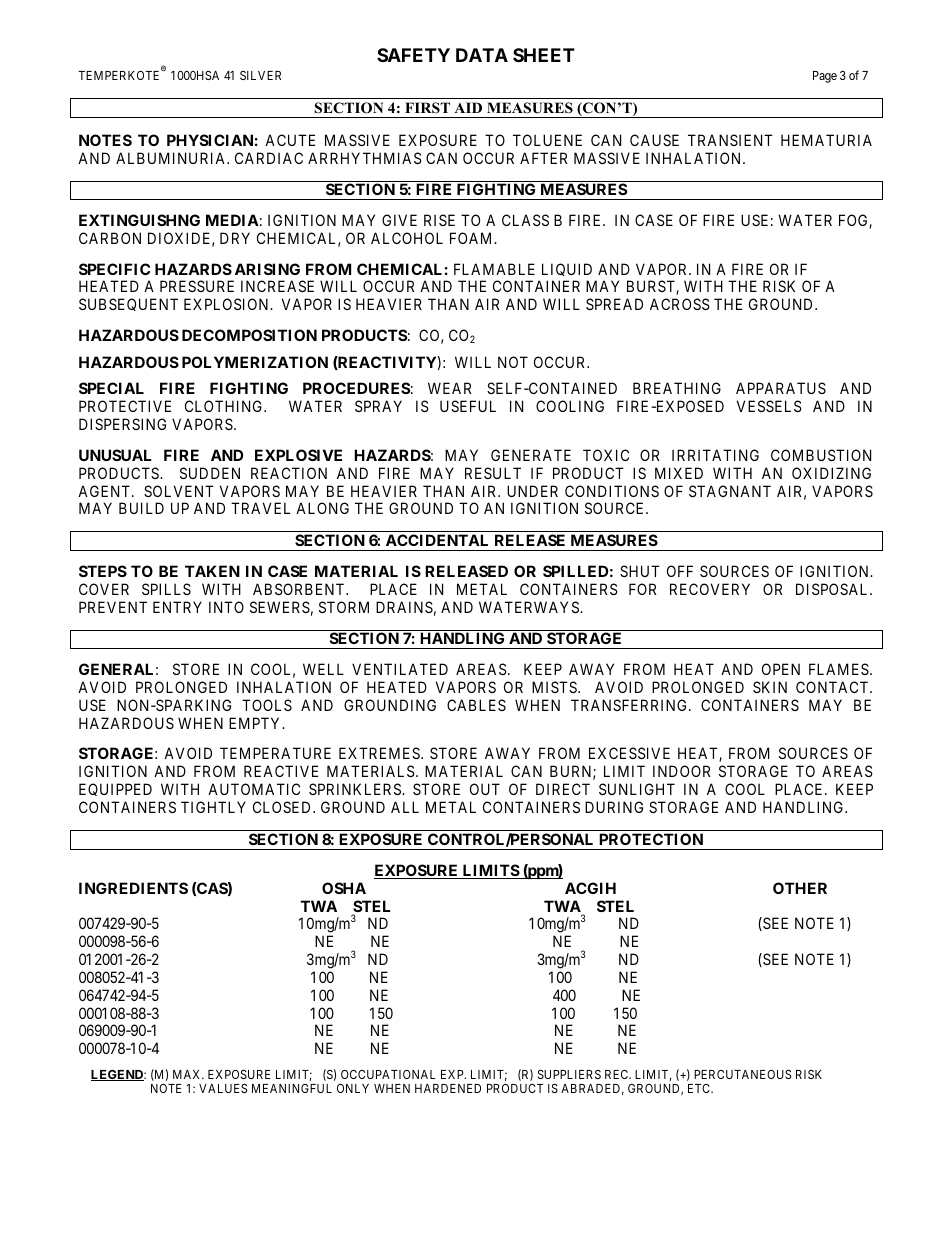 The height and width of the document is (1233, 952). I want to click on OFF, so click(680, 571).
